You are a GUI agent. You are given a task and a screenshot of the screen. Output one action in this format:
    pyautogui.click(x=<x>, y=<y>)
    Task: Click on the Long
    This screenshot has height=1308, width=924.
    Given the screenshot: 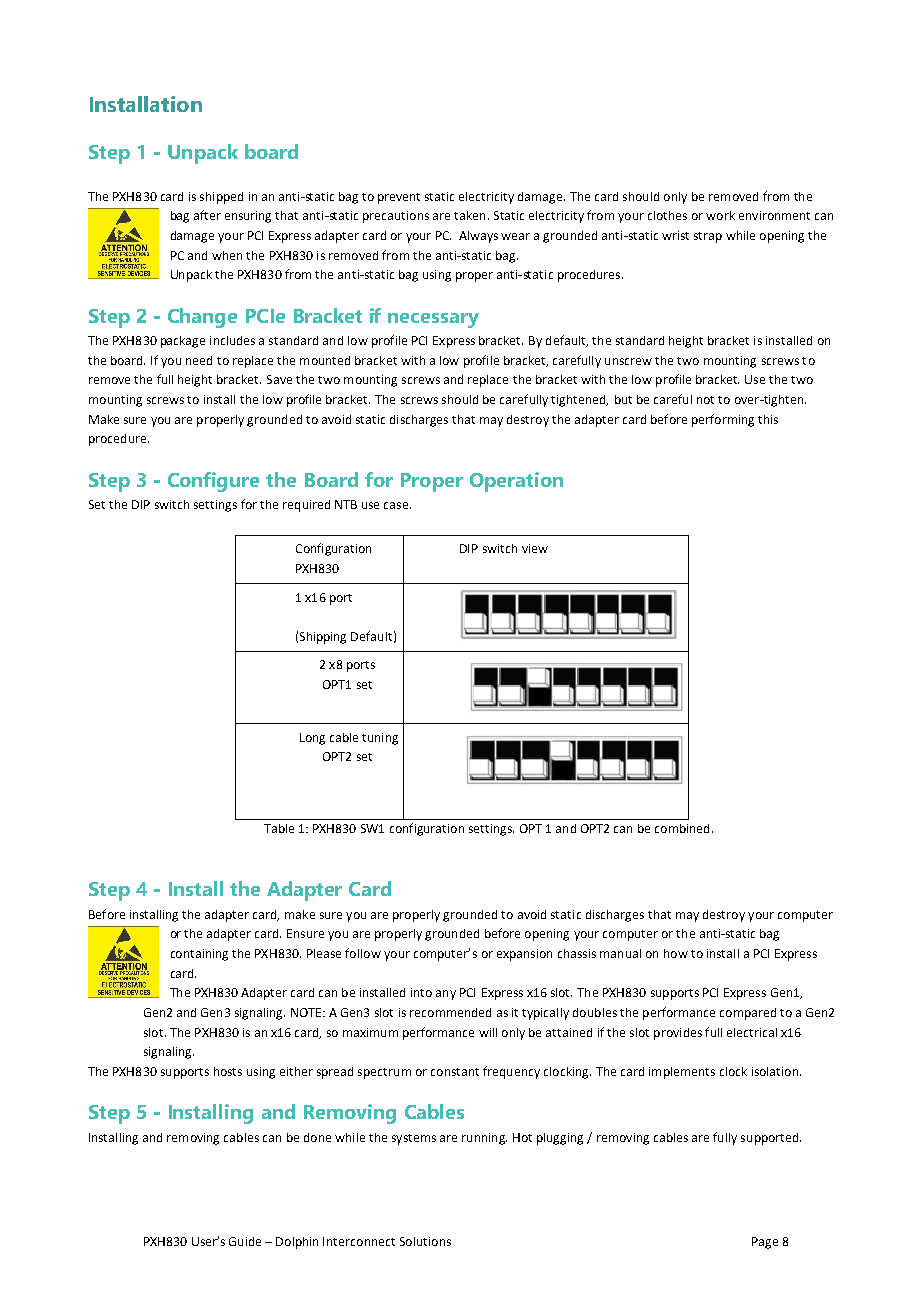 What is the action you would take?
    pyautogui.click(x=312, y=739)
